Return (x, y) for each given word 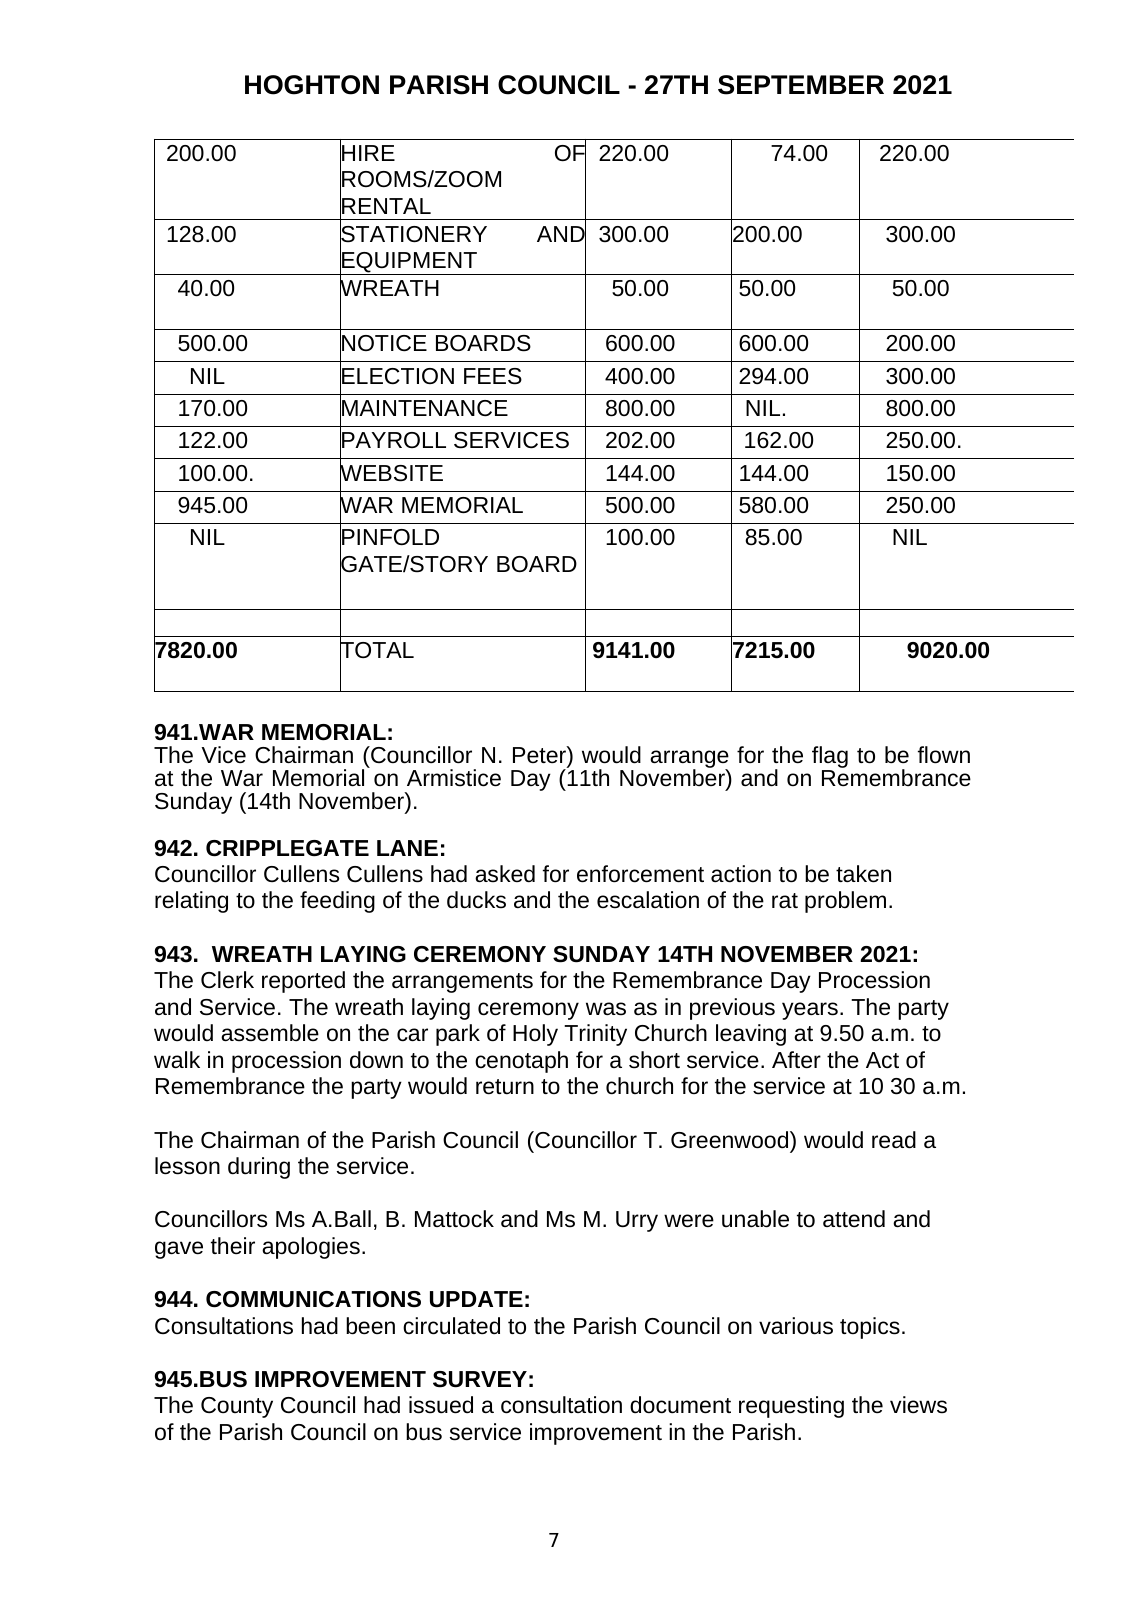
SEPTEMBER (801, 85)
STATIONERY (413, 234)
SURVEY (480, 1379)
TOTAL (377, 651)
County (237, 1407)
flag (830, 758)
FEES (493, 376)
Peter (540, 754)
